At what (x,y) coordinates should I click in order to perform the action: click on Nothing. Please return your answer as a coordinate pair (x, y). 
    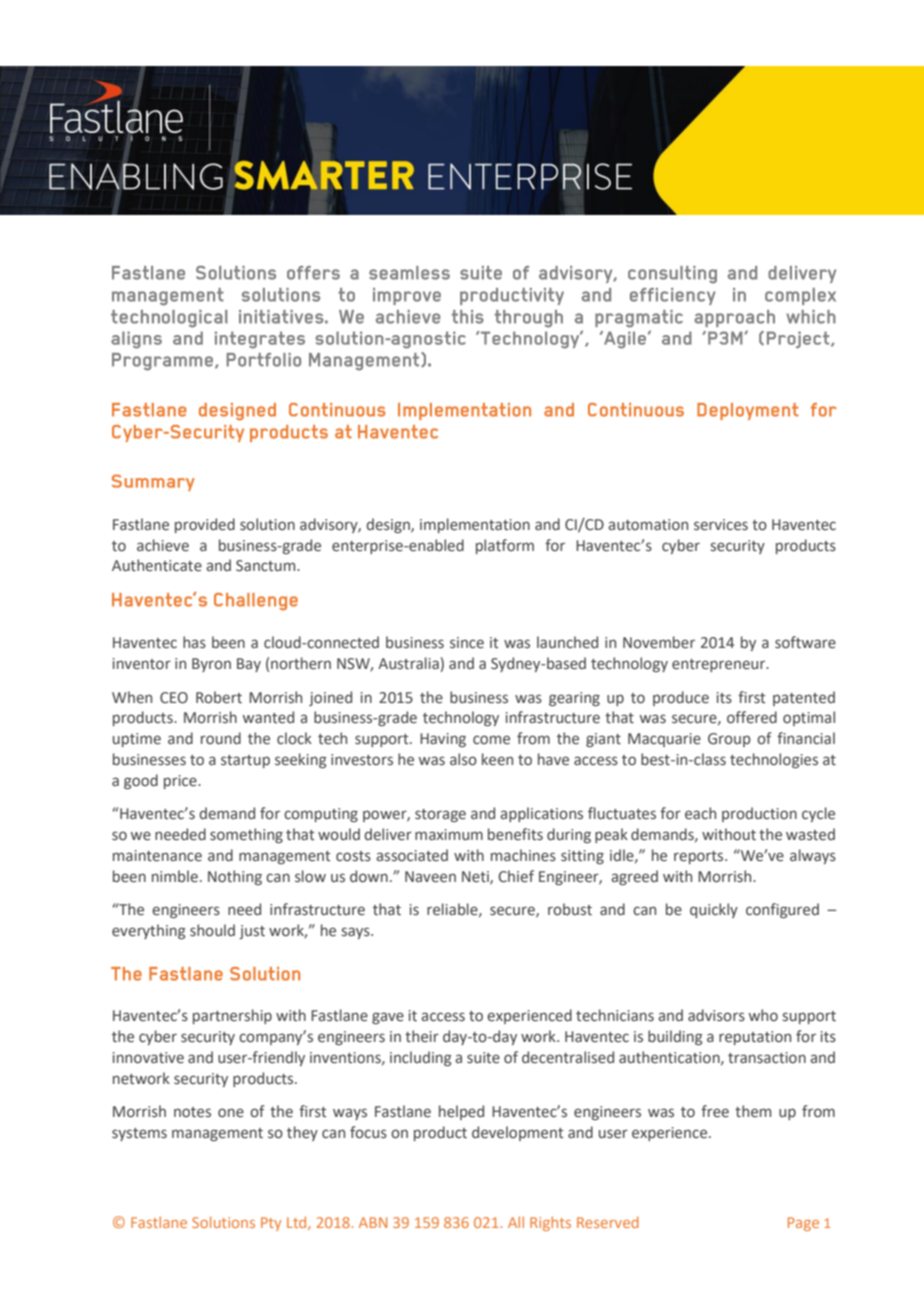
    Looking at the image, I should click on (235, 877).
